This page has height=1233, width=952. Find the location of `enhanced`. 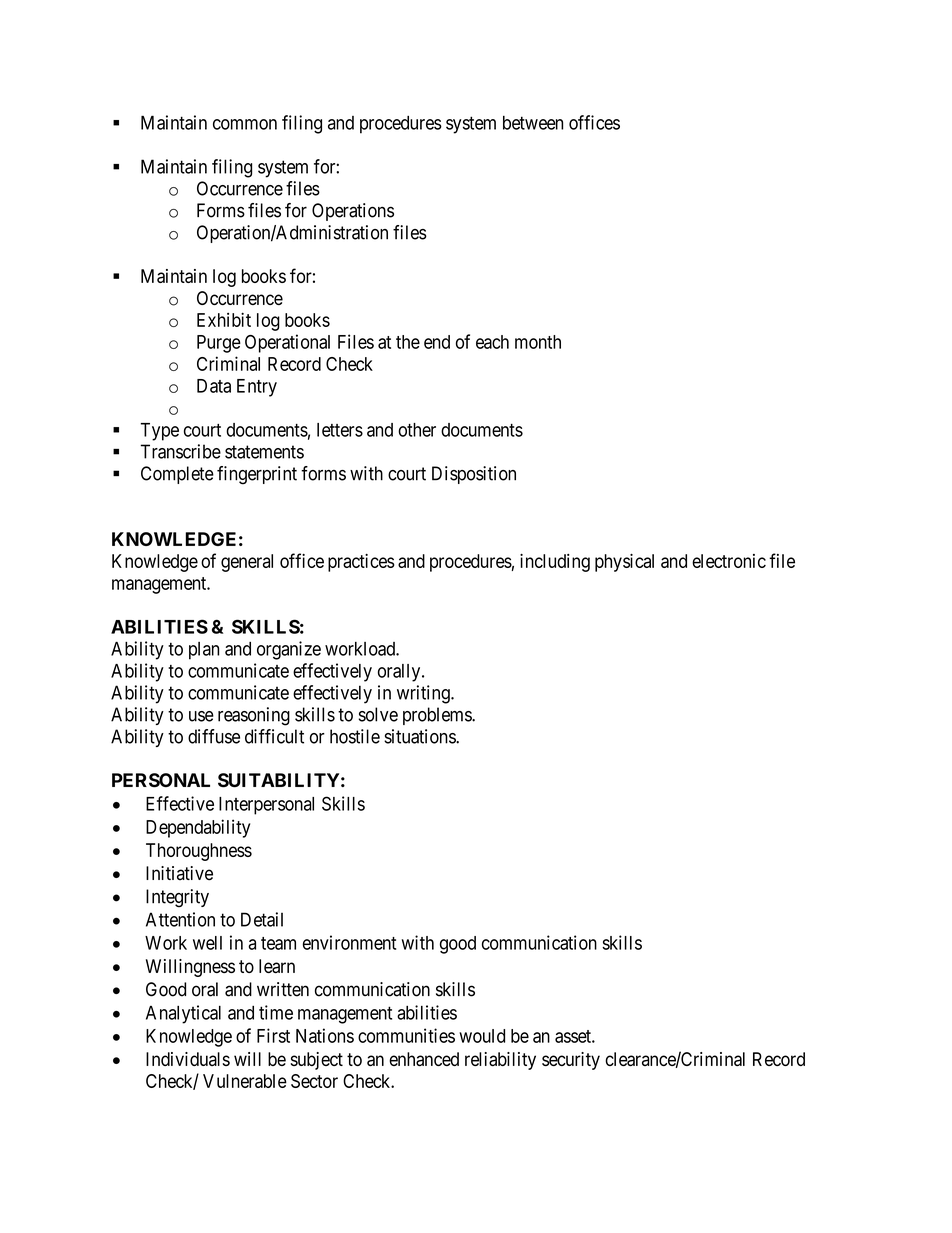

enhanced is located at coordinates (424, 1059).
